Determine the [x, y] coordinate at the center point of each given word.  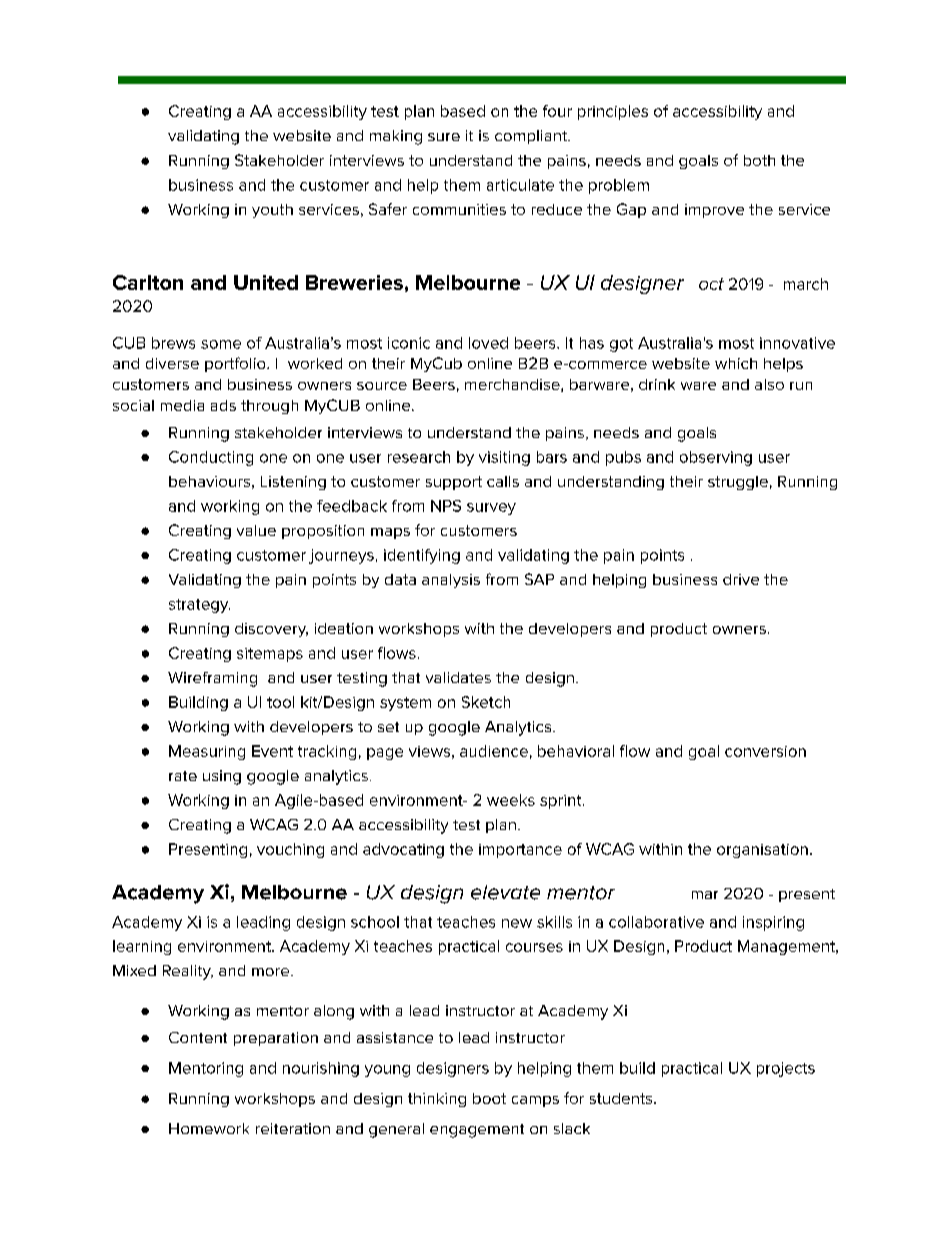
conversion [765, 751]
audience [494, 751]
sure [444, 137]
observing [716, 458]
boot [489, 1098]
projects [786, 1069]
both [759, 160]
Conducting [211, 458]
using [222, 777]
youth [272, 211]
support [454, 483]
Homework [209, 1128]
